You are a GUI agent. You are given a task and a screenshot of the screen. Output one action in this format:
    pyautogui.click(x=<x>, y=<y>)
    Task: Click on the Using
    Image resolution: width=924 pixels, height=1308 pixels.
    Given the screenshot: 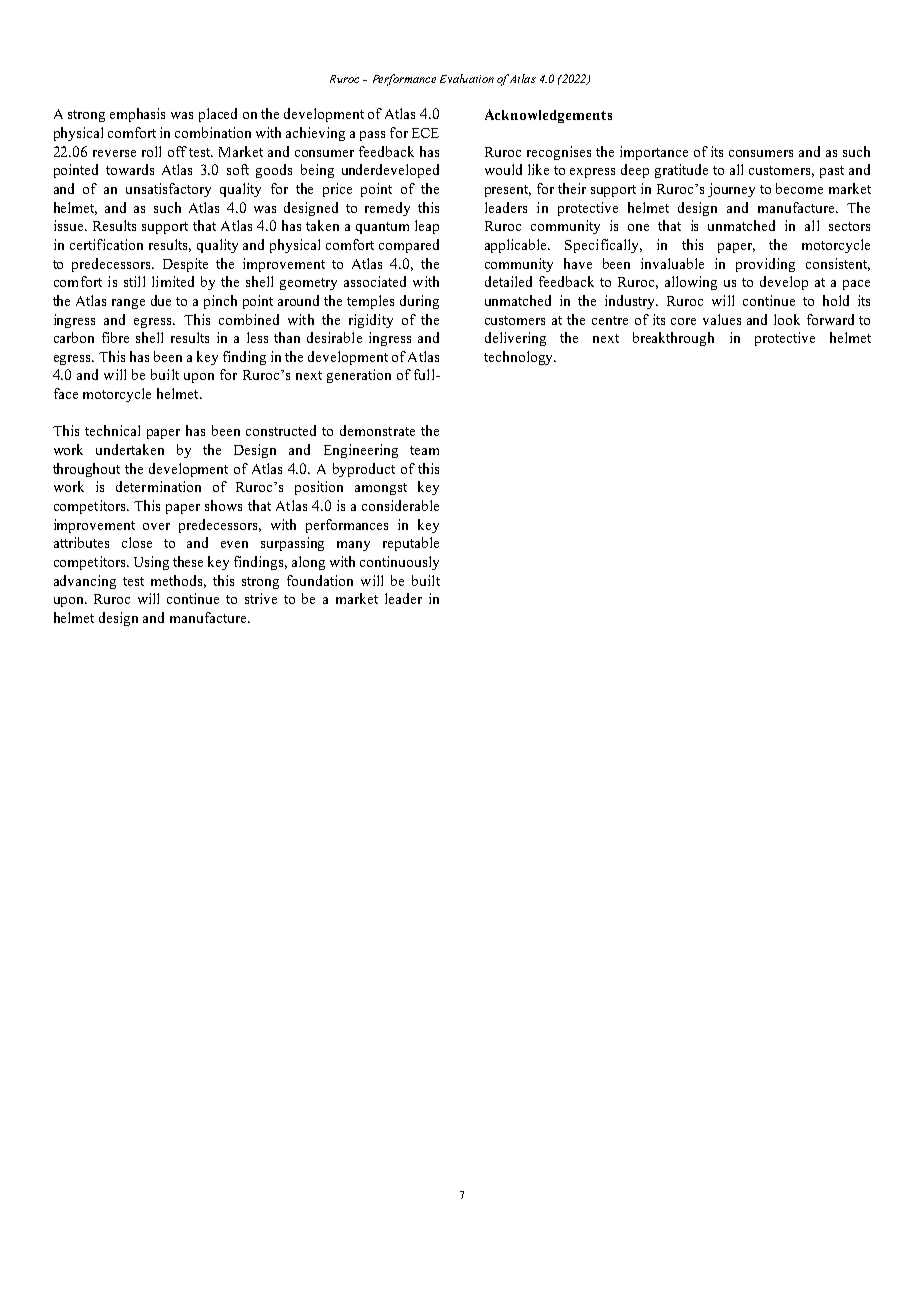 What is the action you would take?
    pyautogui.click(x=151, y=563)
